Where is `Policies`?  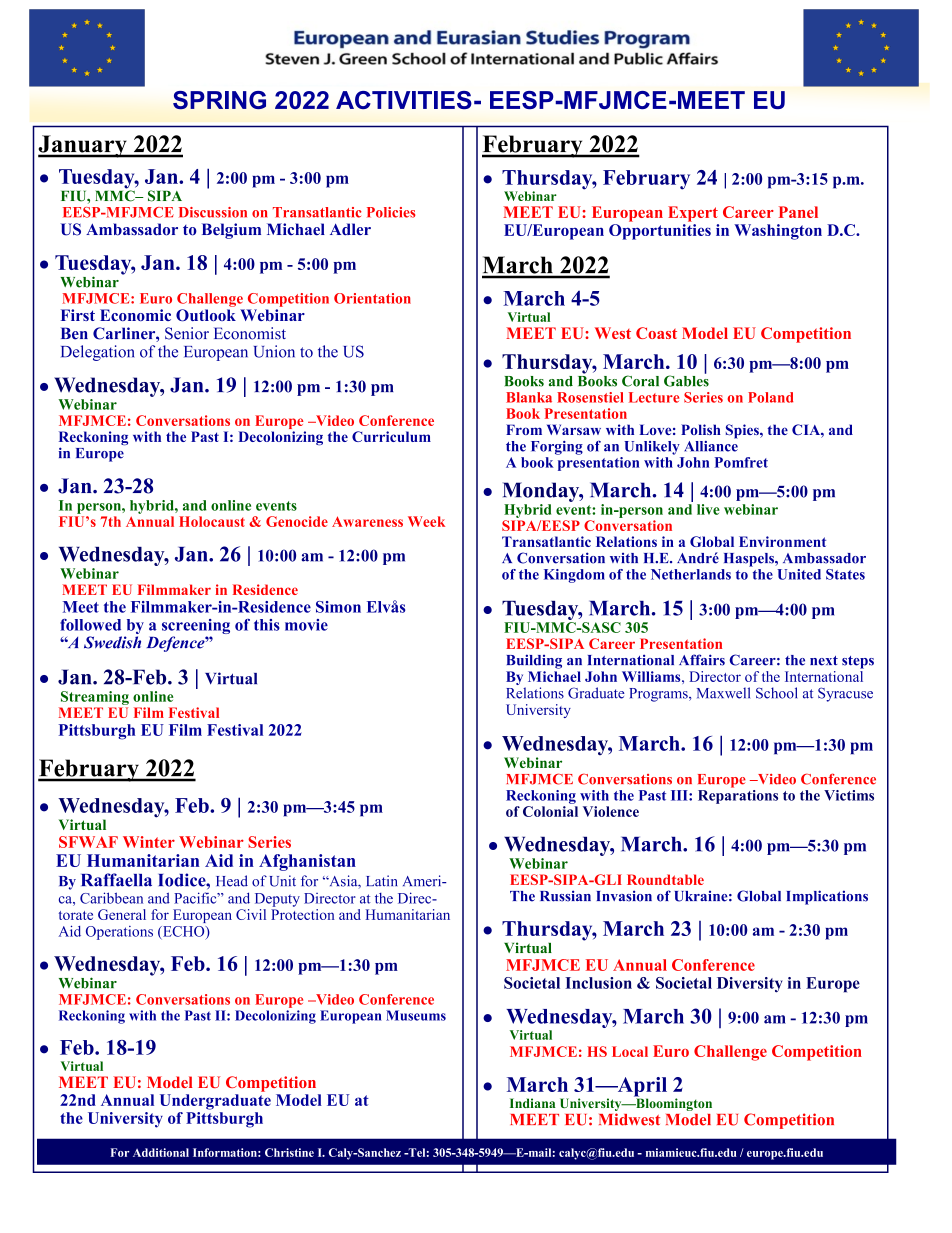 Policies is located at coordinates (391, 212).
